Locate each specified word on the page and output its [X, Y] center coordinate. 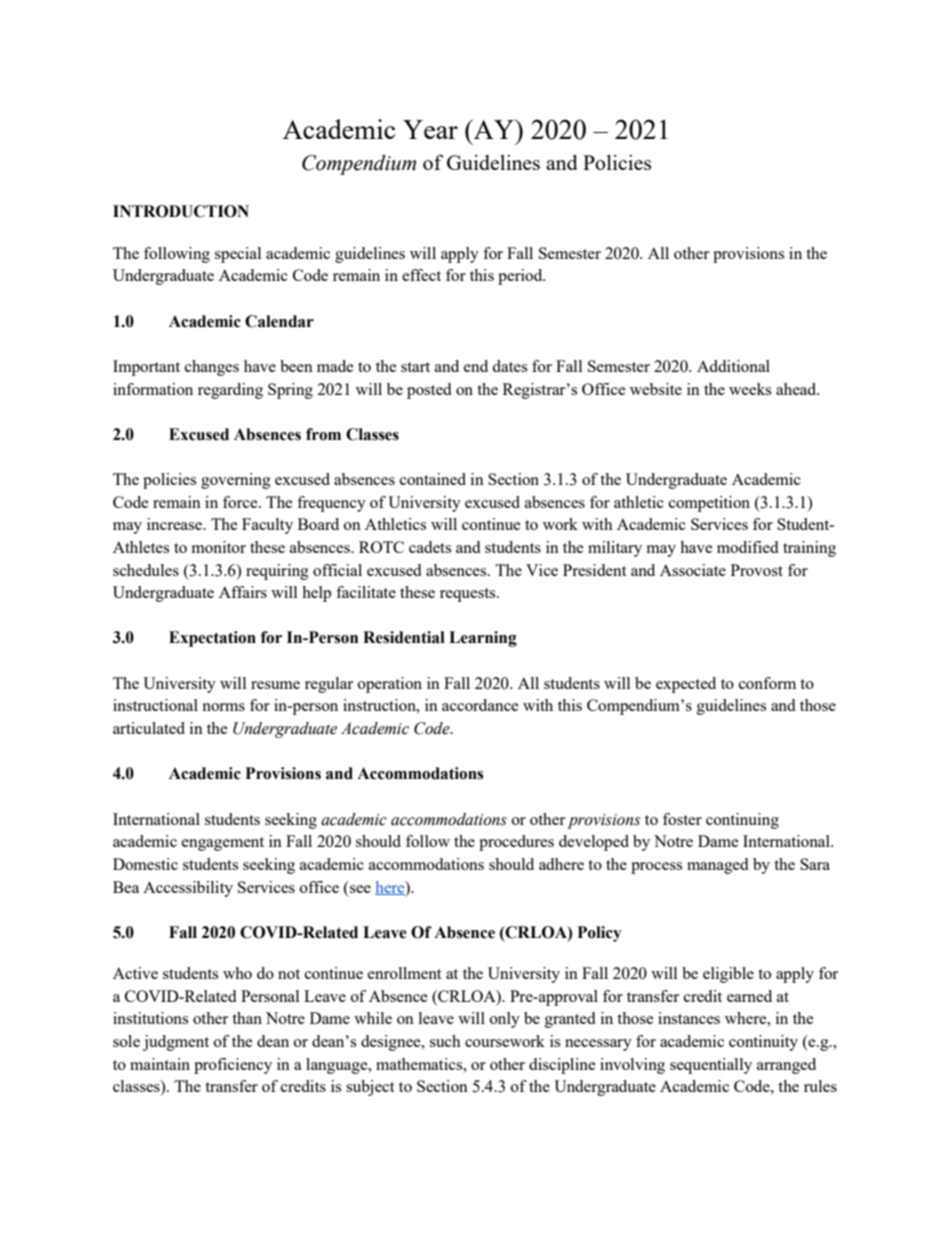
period [521, 277]
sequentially [711, 1066]
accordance [480, 705]
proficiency [233, 1066]
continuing [742, 821]
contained [433, 479]
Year [430, 129]
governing [236, 481]
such [445, 1041]
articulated [149, 728]
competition [709, 504]
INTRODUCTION [181, 211]
